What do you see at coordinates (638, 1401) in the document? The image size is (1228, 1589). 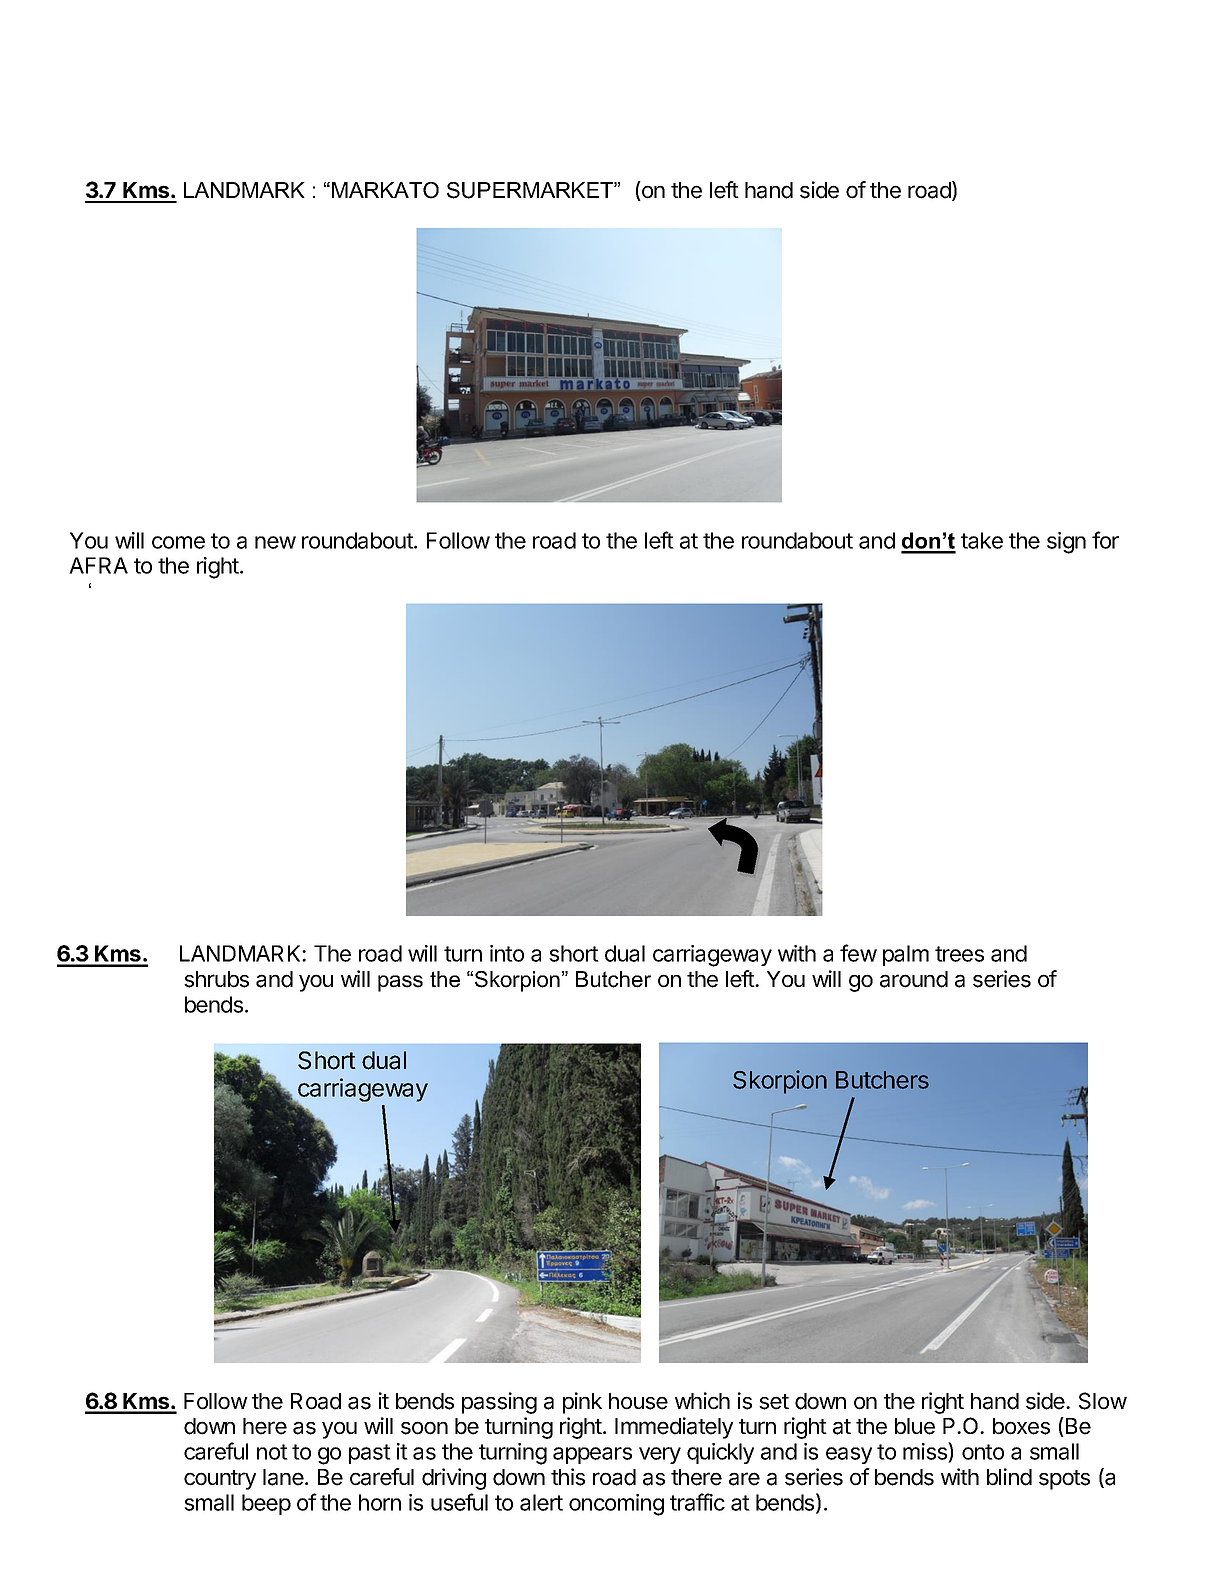 I see `house` at bounding box center [638, 1401].
